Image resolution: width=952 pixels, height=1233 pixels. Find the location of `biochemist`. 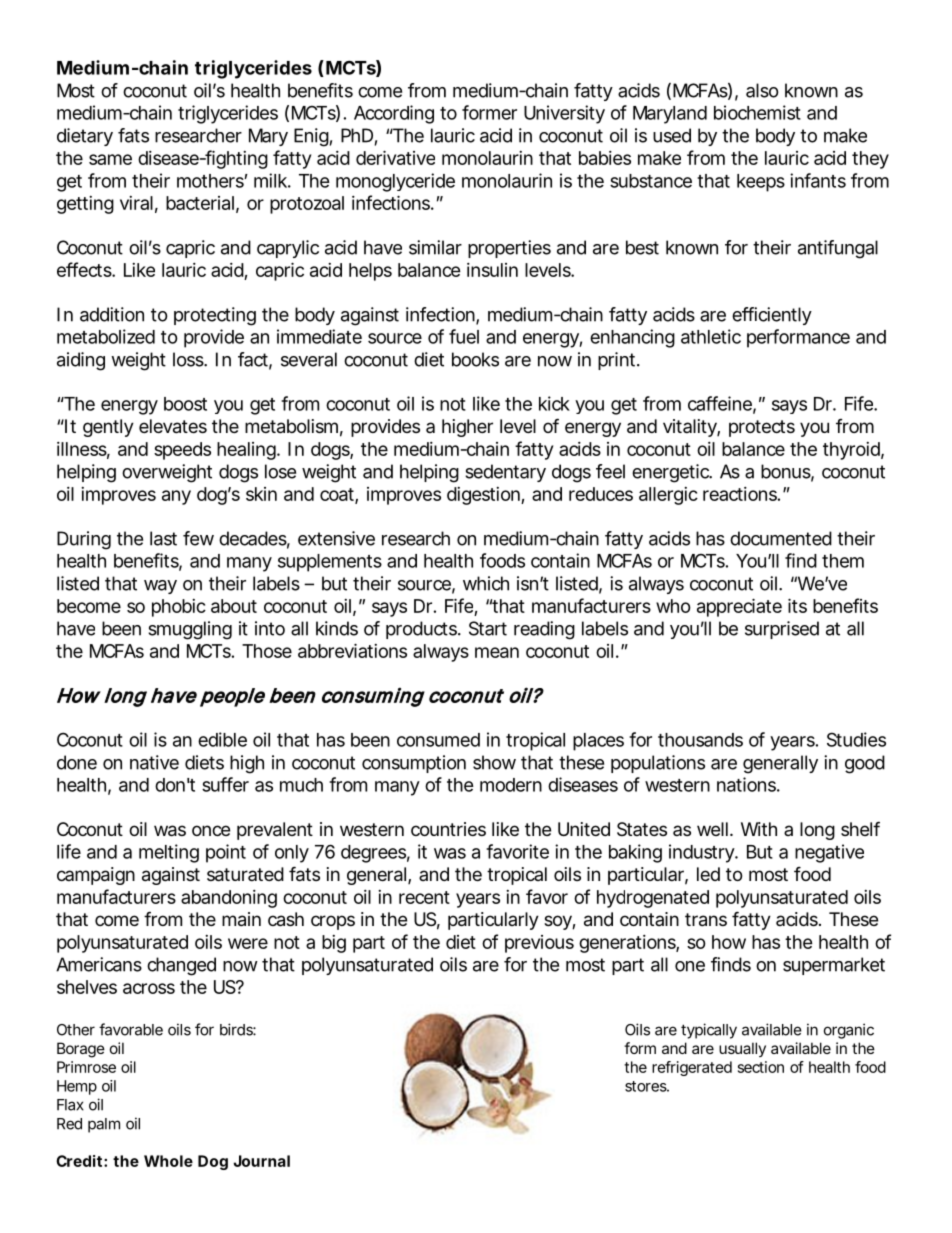

biochemist is located at coordinates (757, 112).
